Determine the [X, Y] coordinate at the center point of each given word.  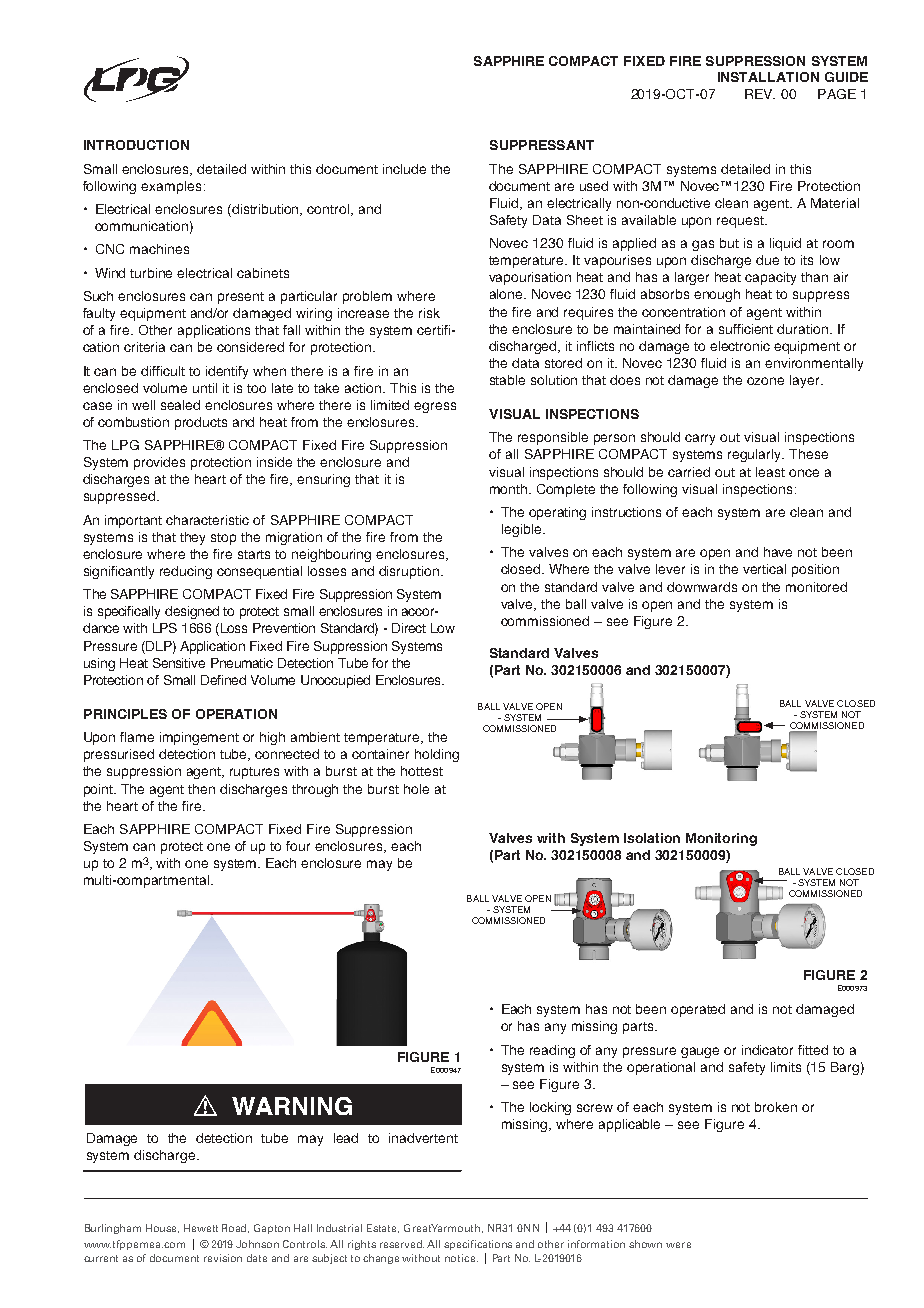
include [404, 169]
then [201, 789]
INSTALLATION [768, 77]
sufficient [746, 329]
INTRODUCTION [136, 145]
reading [552, 1051]
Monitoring [721, 839]
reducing [186, 572]
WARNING [292, 1106]
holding [437, 755]
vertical [764, 569]
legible [523, 530]
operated [698, 1010]
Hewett [201, 1228]
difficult [163, 371]
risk [429, 313]
